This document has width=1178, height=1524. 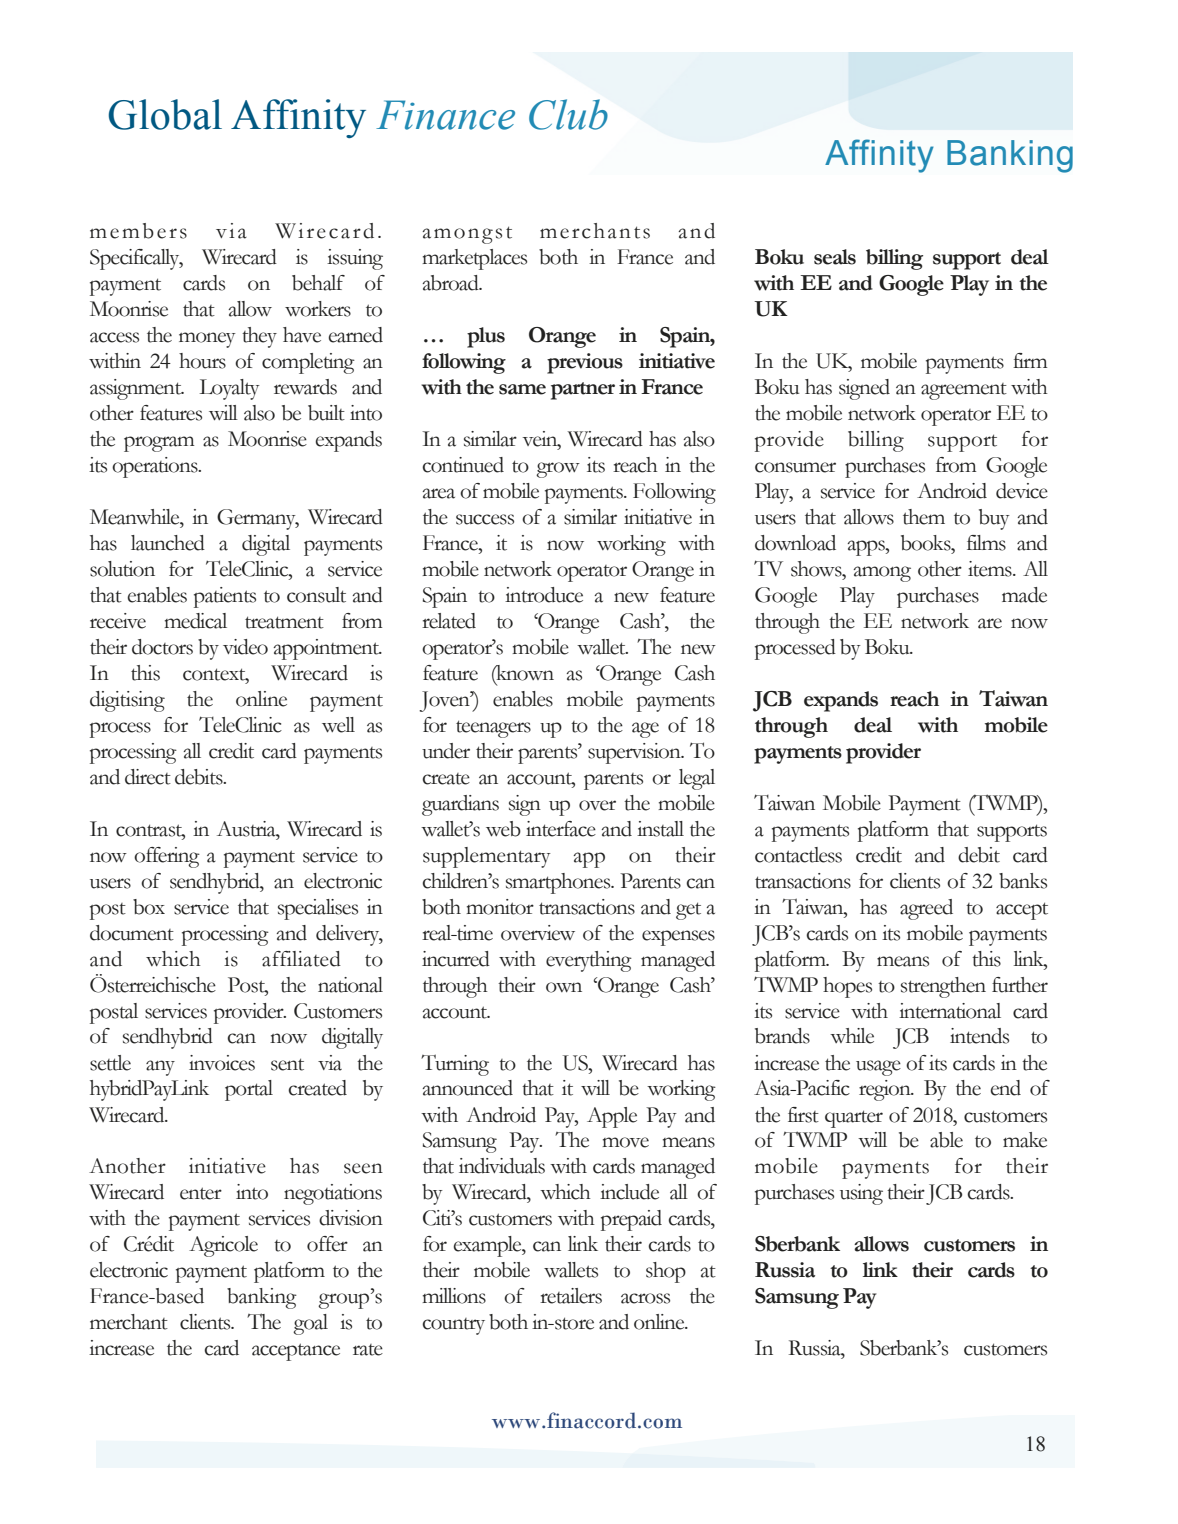 What do you see at coordinates (835, 257) in the document?
I see `seals` at bounding box center [835, 257].
